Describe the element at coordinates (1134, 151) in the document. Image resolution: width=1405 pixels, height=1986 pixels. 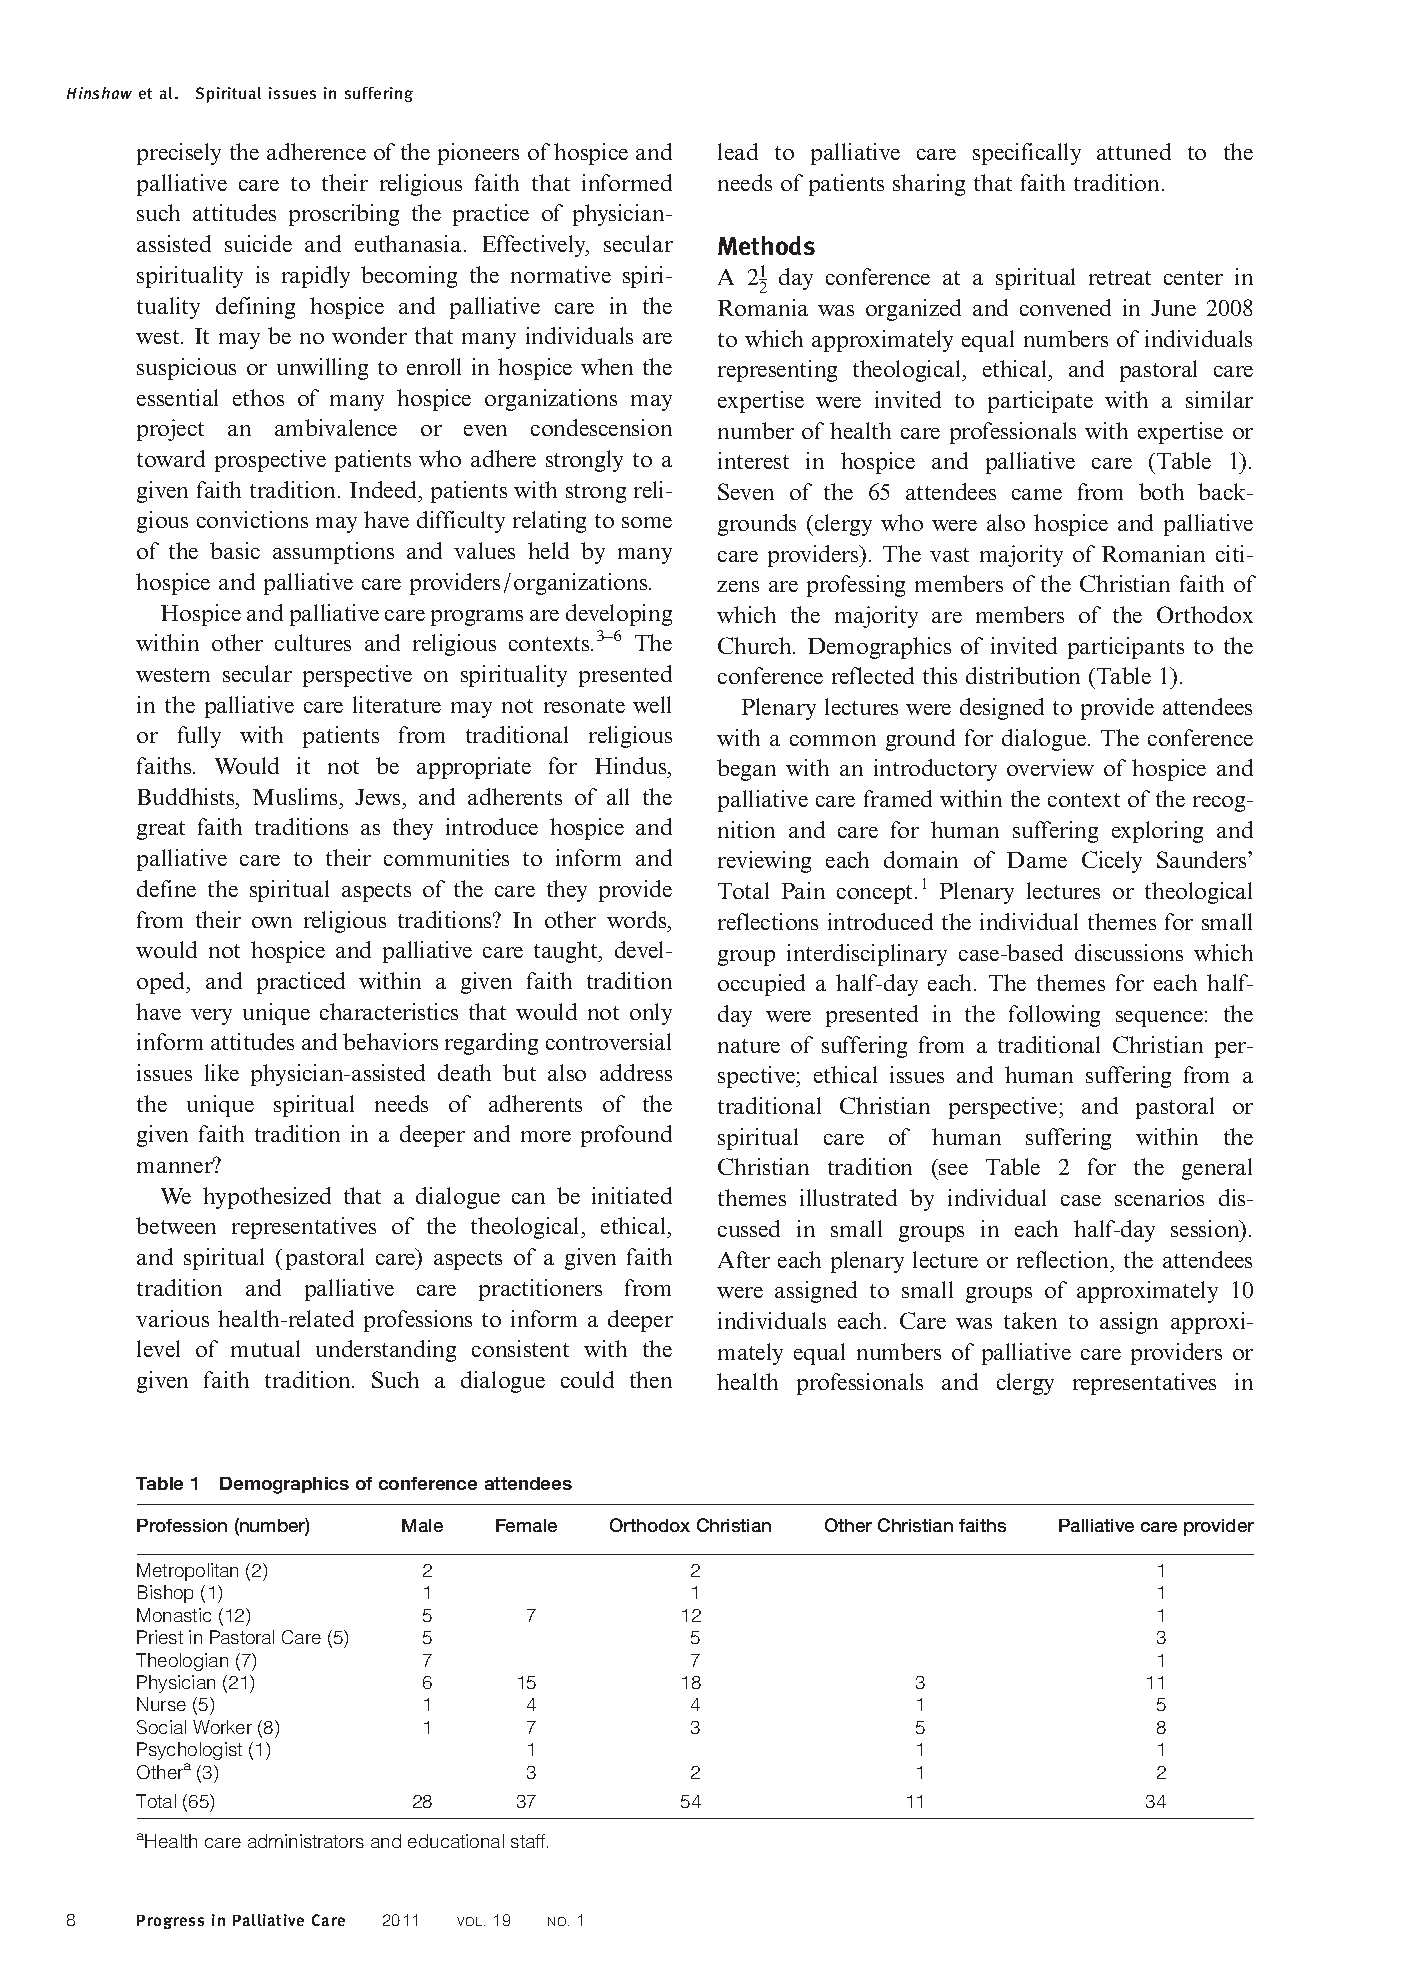
I see `attuned` at that location.
